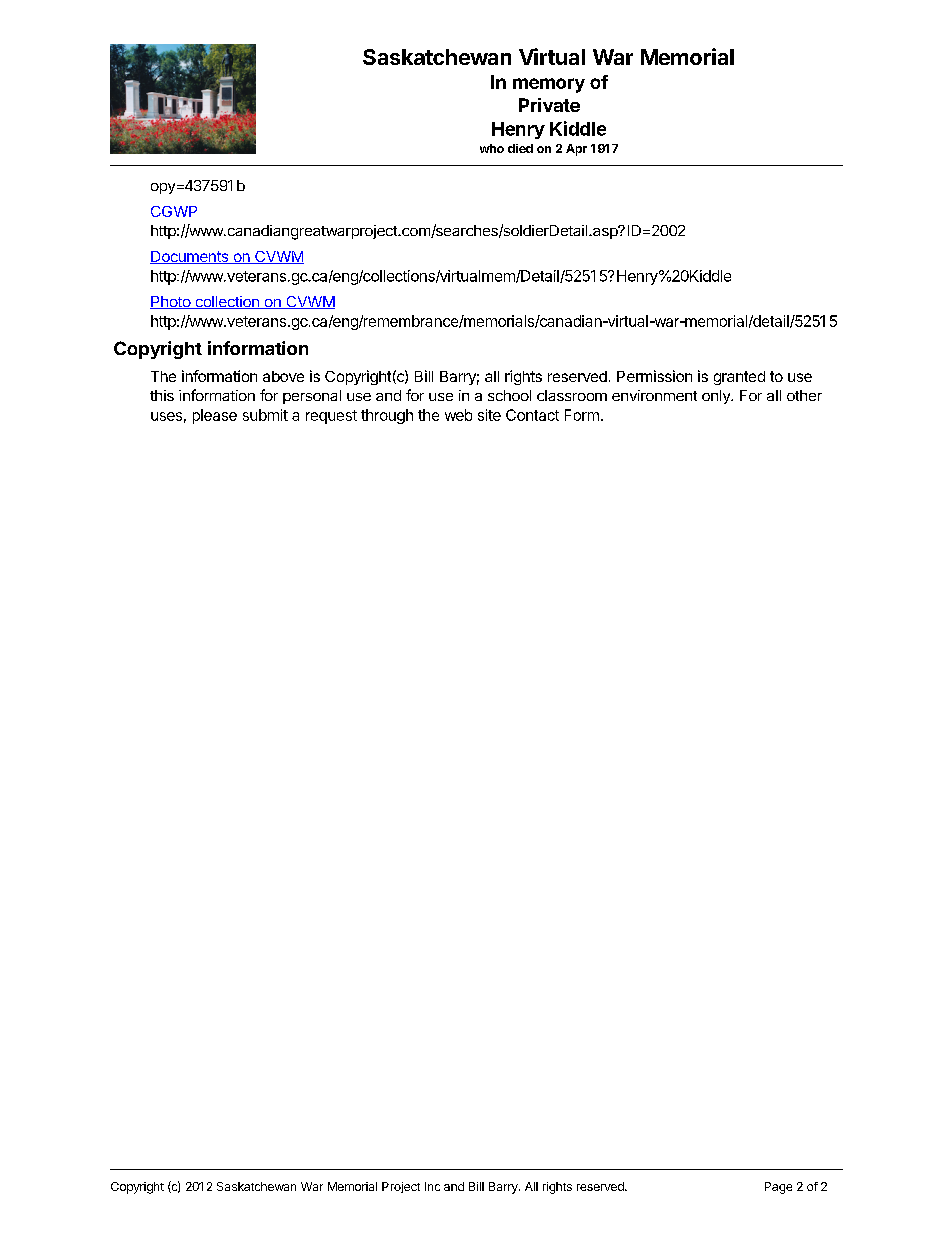 The width and height of the screenshot is (952, 1233). What do you see at coordinates (717, 397) in the screenshot?
I see `only` at bounding box center [717, 397].
